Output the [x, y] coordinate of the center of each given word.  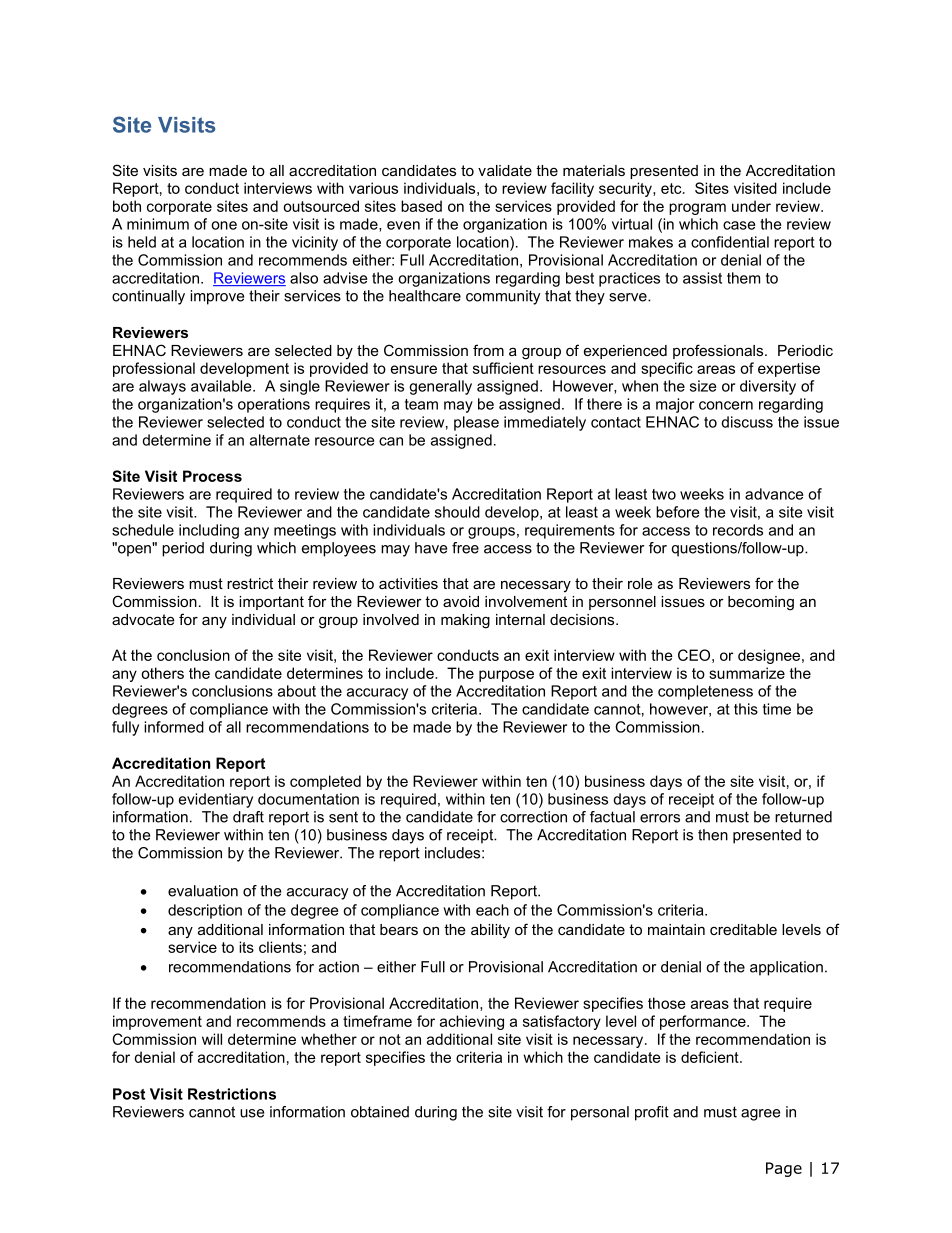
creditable [743, 929]
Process [212, 476]
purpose [506, 676]
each [492, 910]
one [224, 225]
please [476, 423]
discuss [747, 422]
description [205, 911]
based [421, 206]
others [162, 673]
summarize [747, 673]
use [252, 1113]
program [697, 209]
